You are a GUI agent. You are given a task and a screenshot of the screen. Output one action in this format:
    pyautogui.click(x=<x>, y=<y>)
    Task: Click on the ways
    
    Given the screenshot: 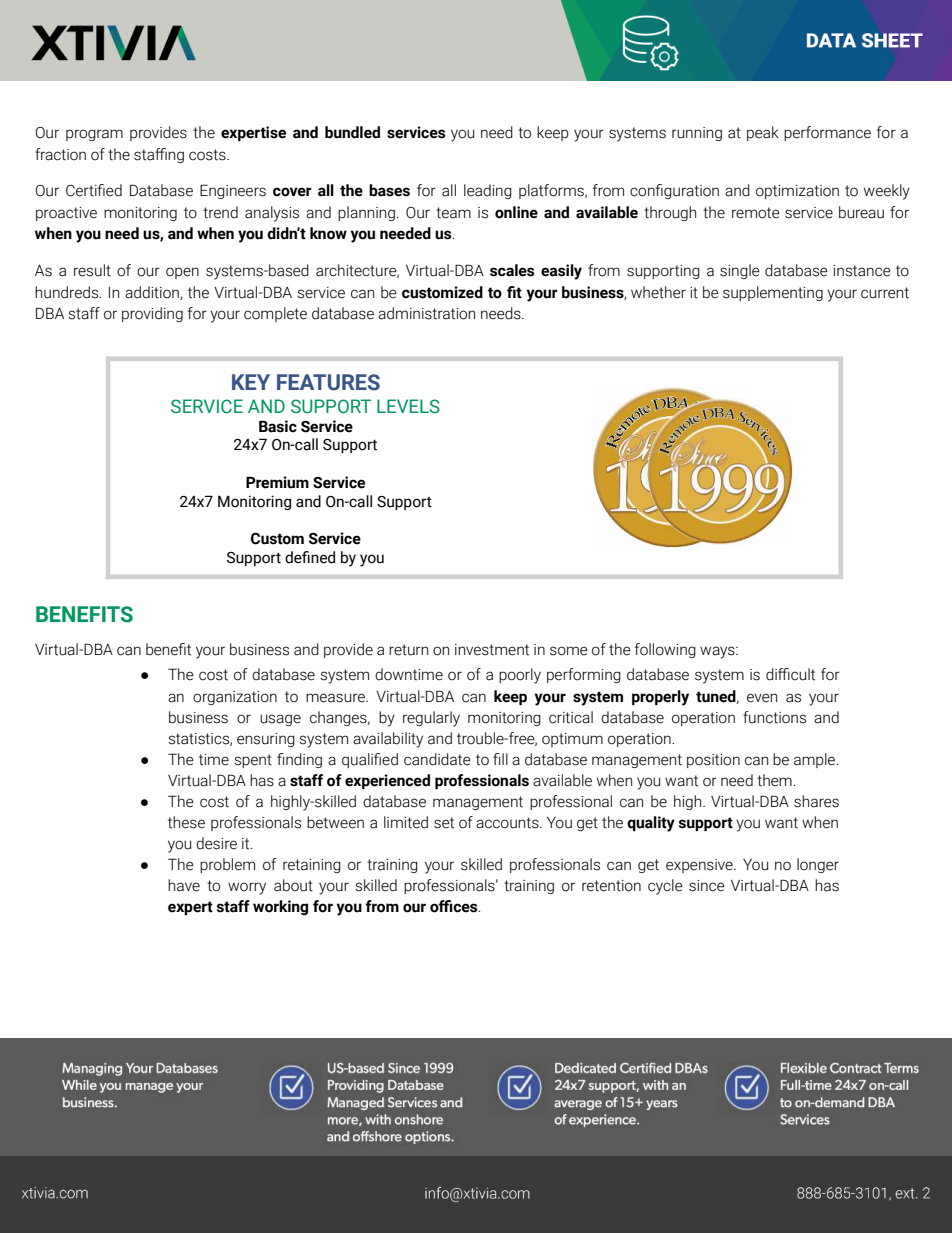 What is the action you would take?
    pyautogui.click(x=718, y=652)
